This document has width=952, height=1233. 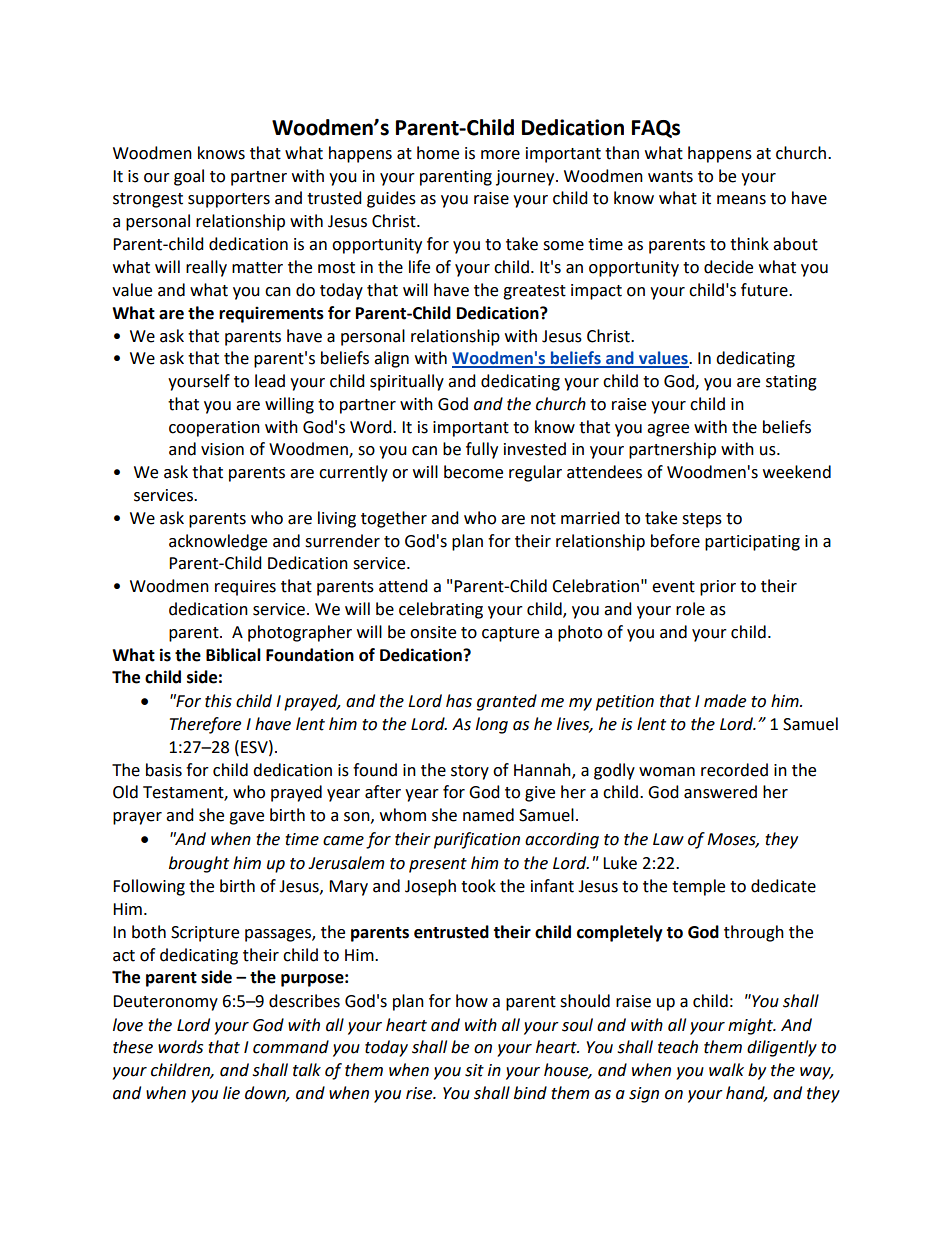 What do you see at coordinates (420, 1093) in the document?
I see `rise` at bounding box center [420, 1093].
